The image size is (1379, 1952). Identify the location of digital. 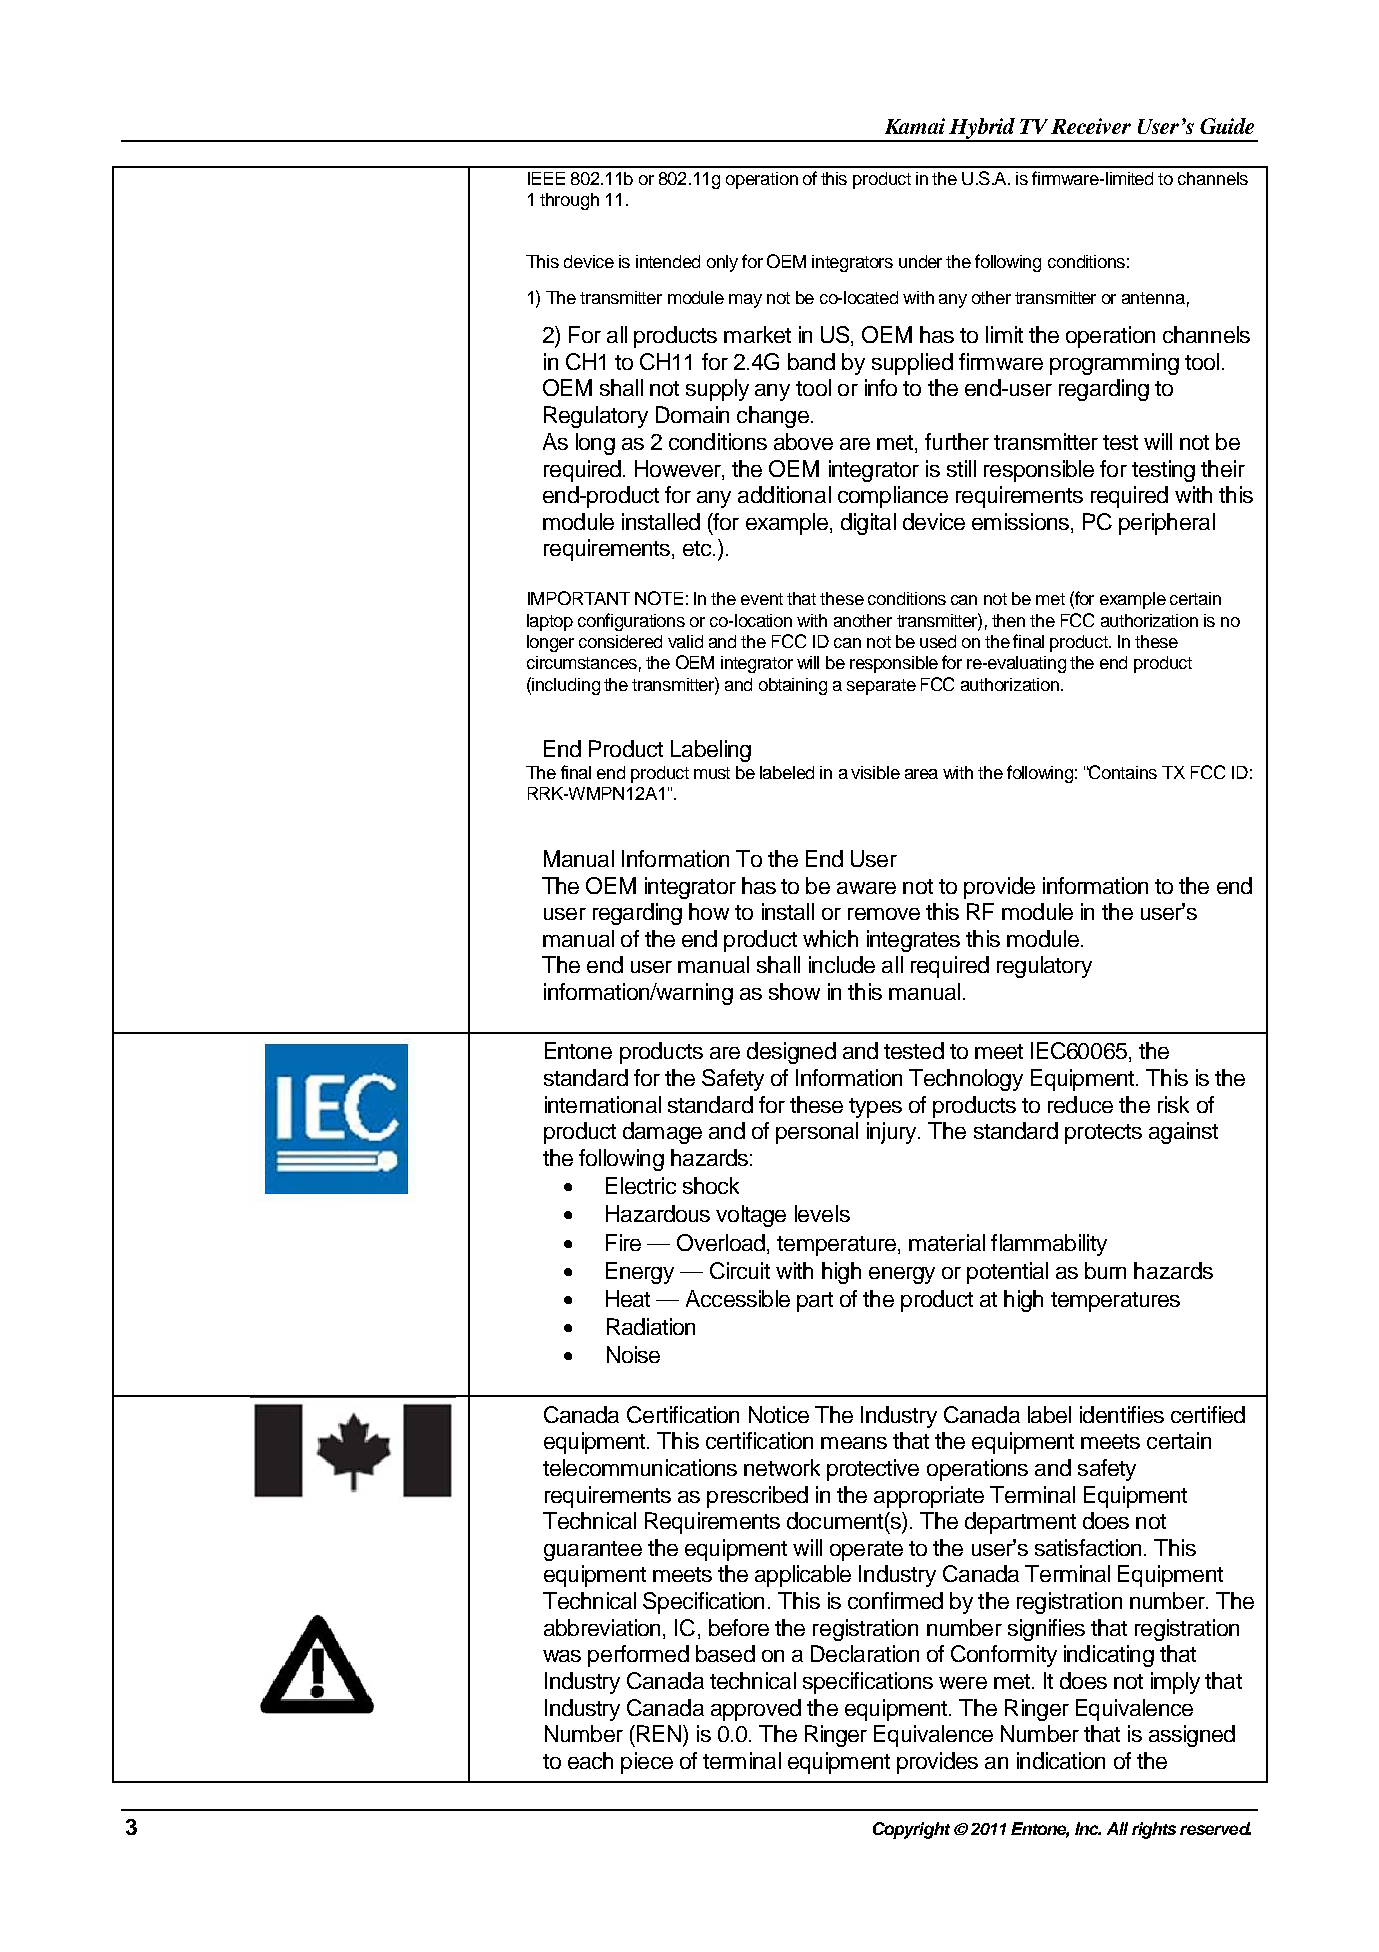
(868, 524).
